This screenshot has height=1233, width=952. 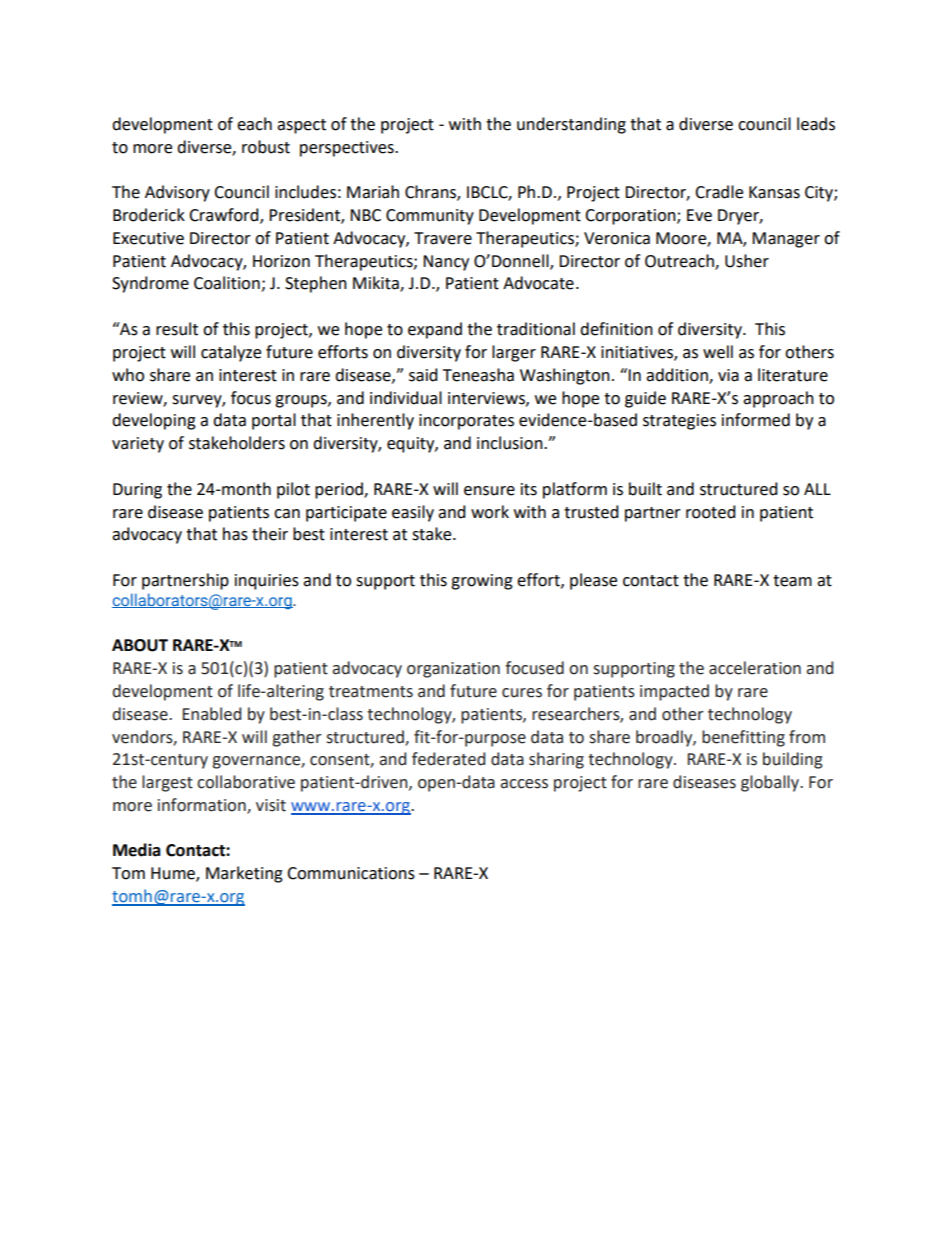 What do you see at coordinates (711, 512) in the screenshot?
I see `rooted` at bounding box center [711, 512].
